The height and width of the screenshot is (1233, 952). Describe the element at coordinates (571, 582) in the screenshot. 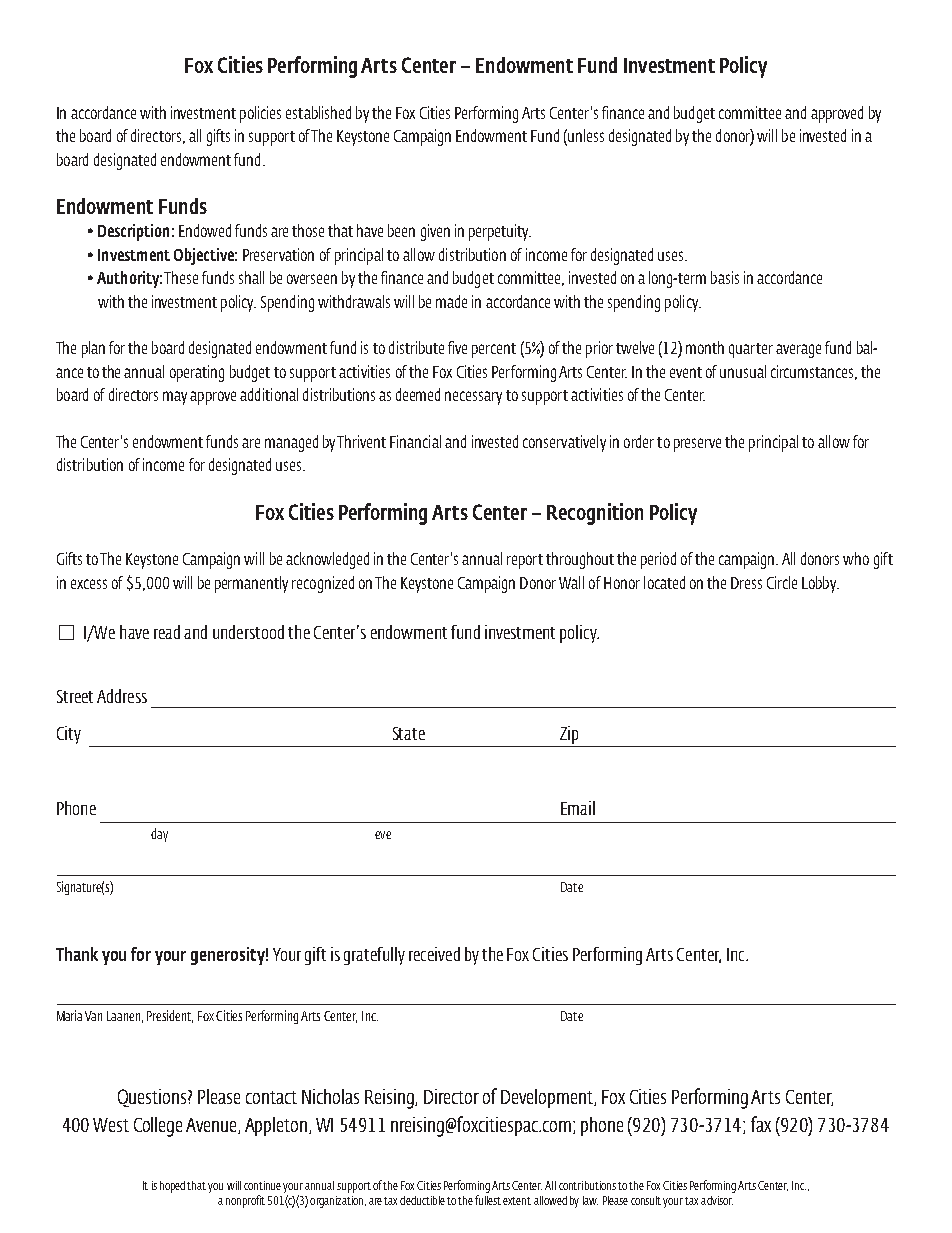

I see `Wall` at that location.
